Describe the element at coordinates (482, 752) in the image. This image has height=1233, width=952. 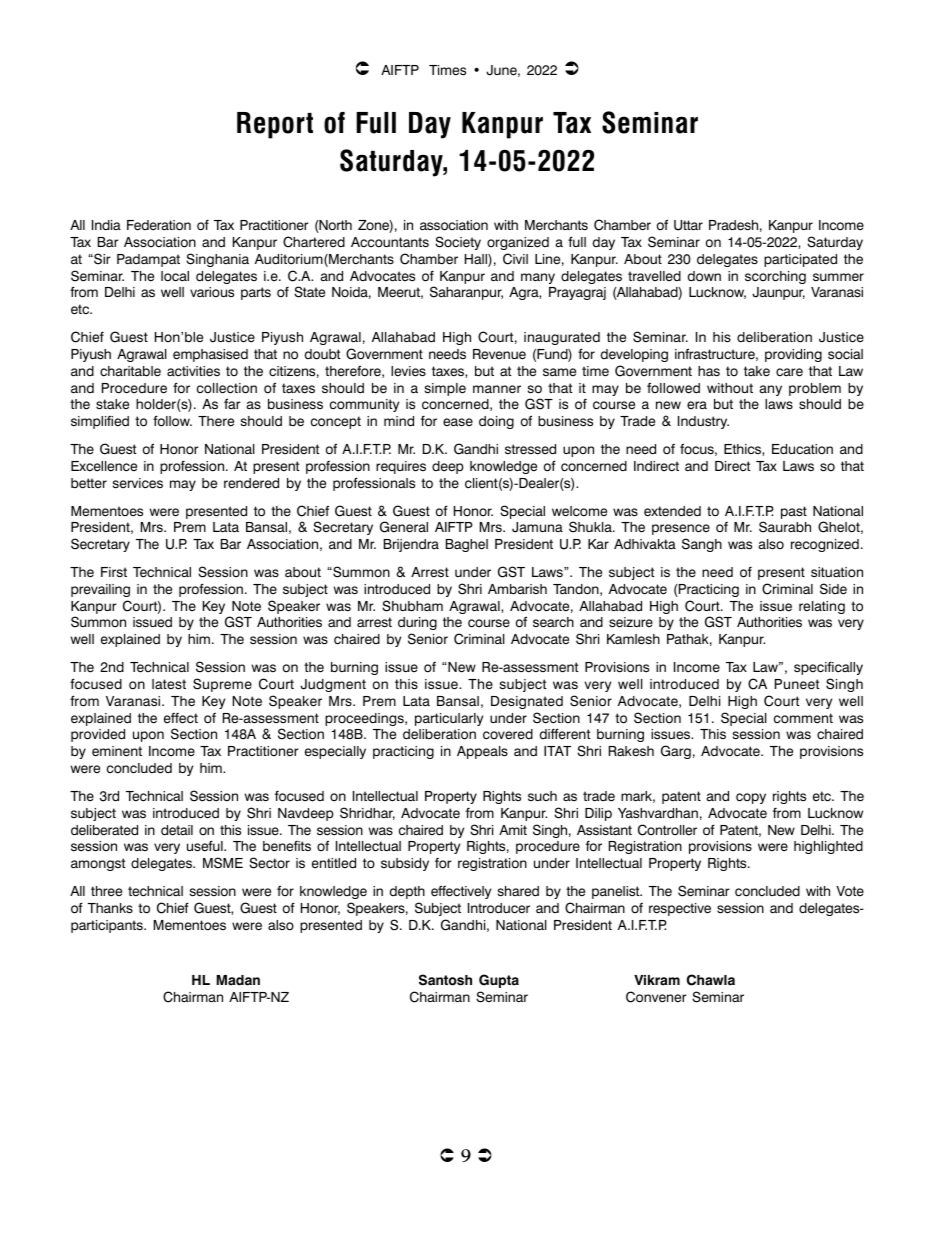
I see `Appeals` at that location.
